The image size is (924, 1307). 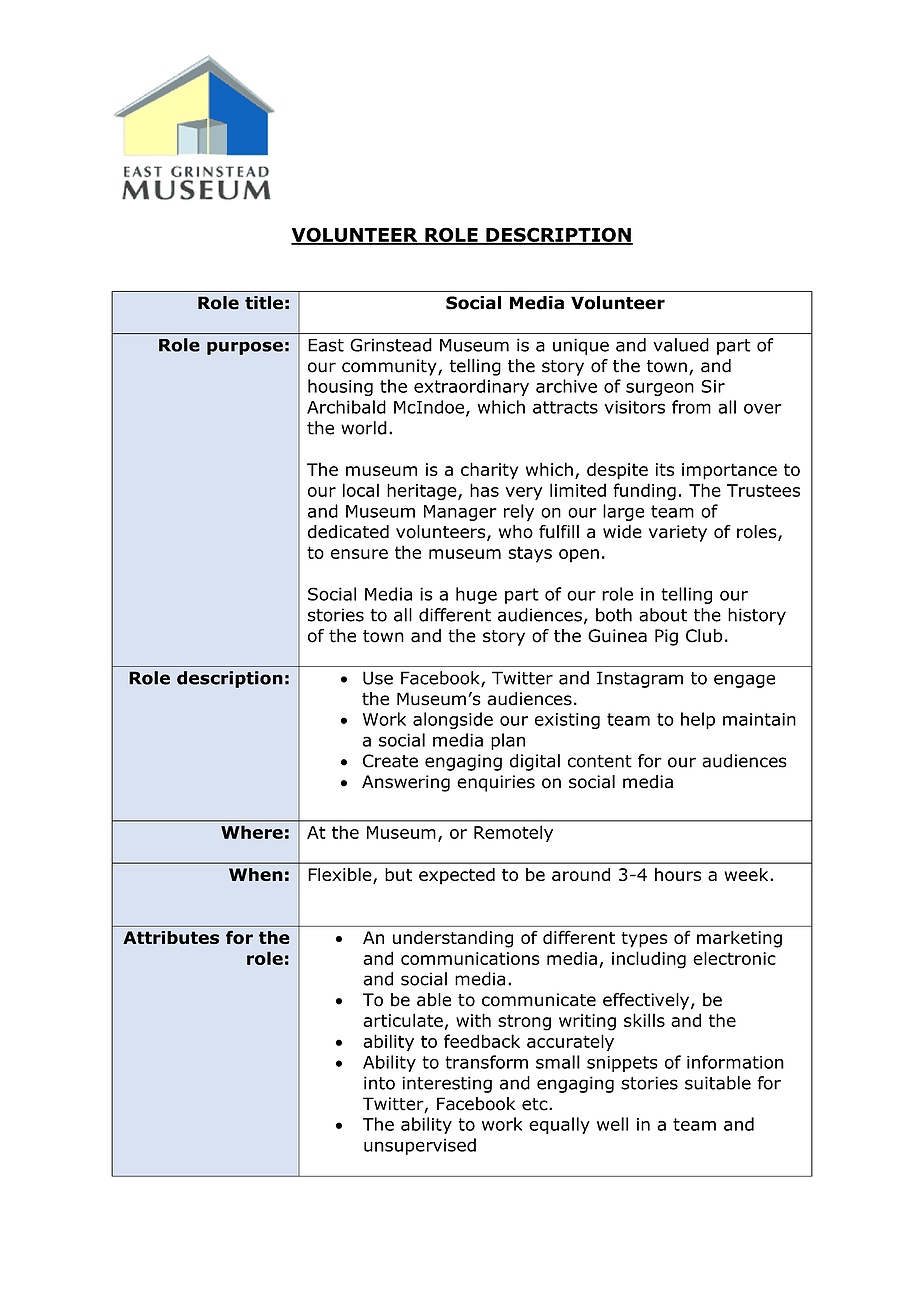 What do you see at coordinates (379, 1083) in the screenshot?
I see `into` at bounding box center [379, 1083].
